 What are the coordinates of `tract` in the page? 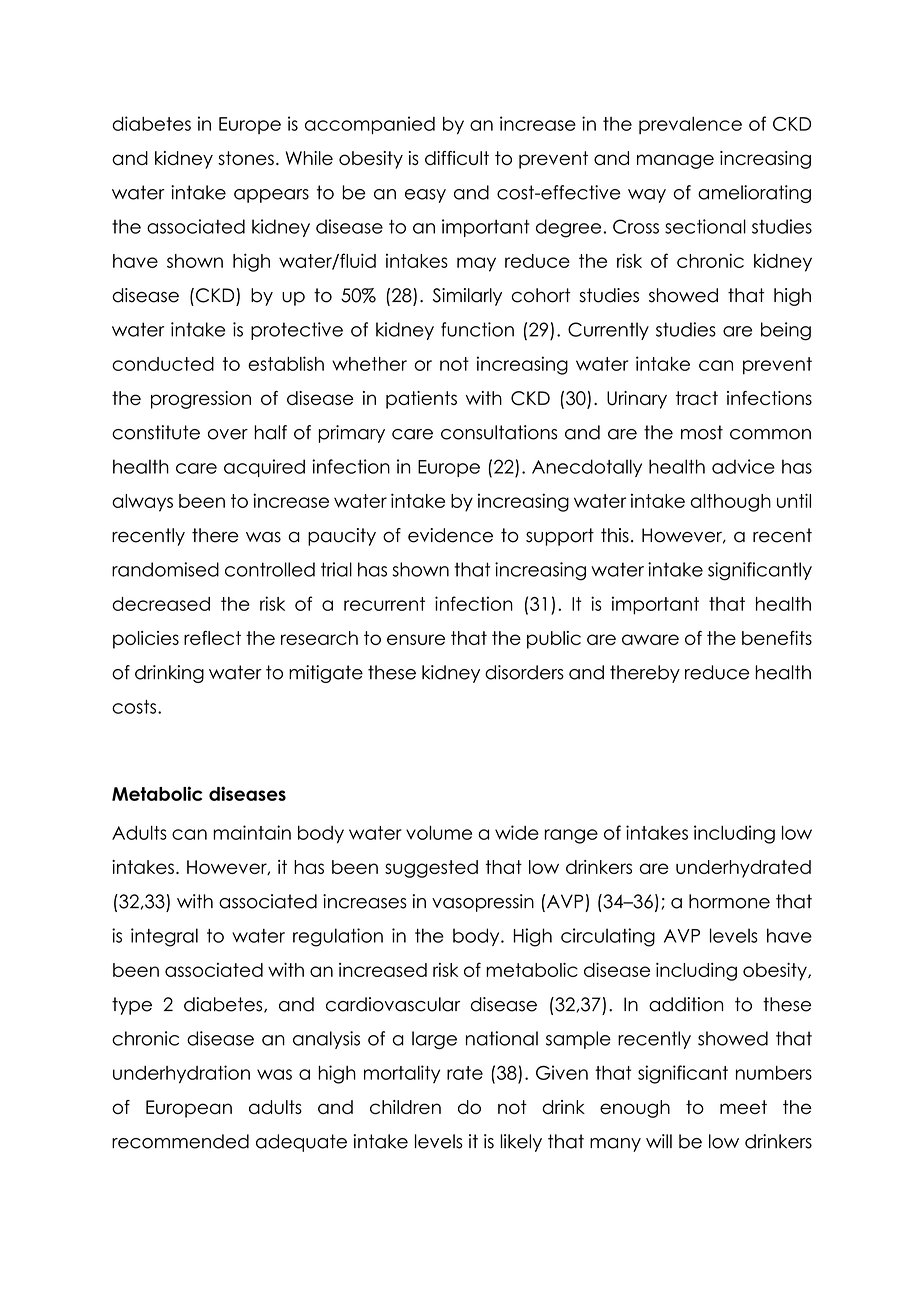 It's located at (697, 398).
